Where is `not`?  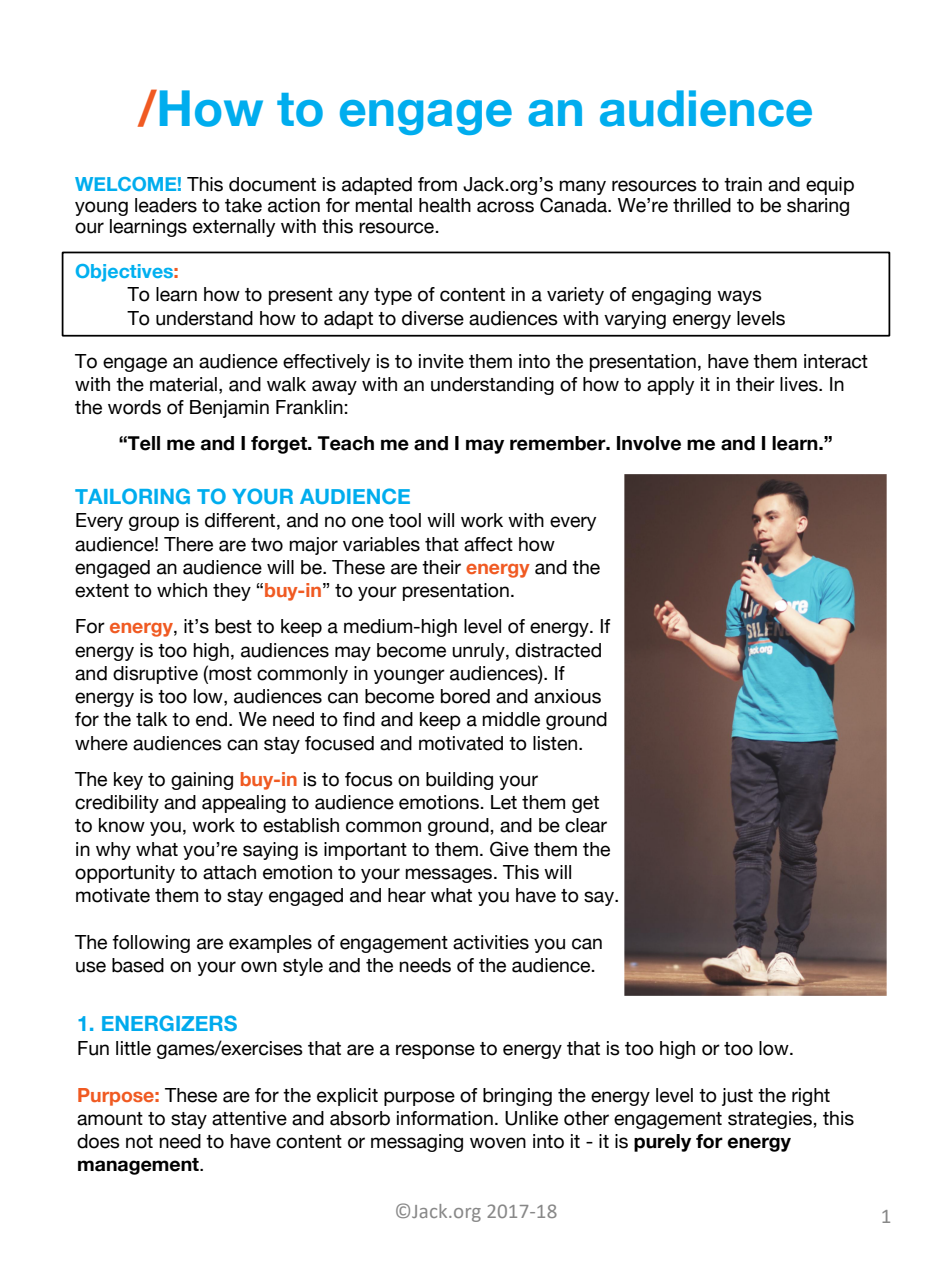
not is located at coordinates (139, 1142).
